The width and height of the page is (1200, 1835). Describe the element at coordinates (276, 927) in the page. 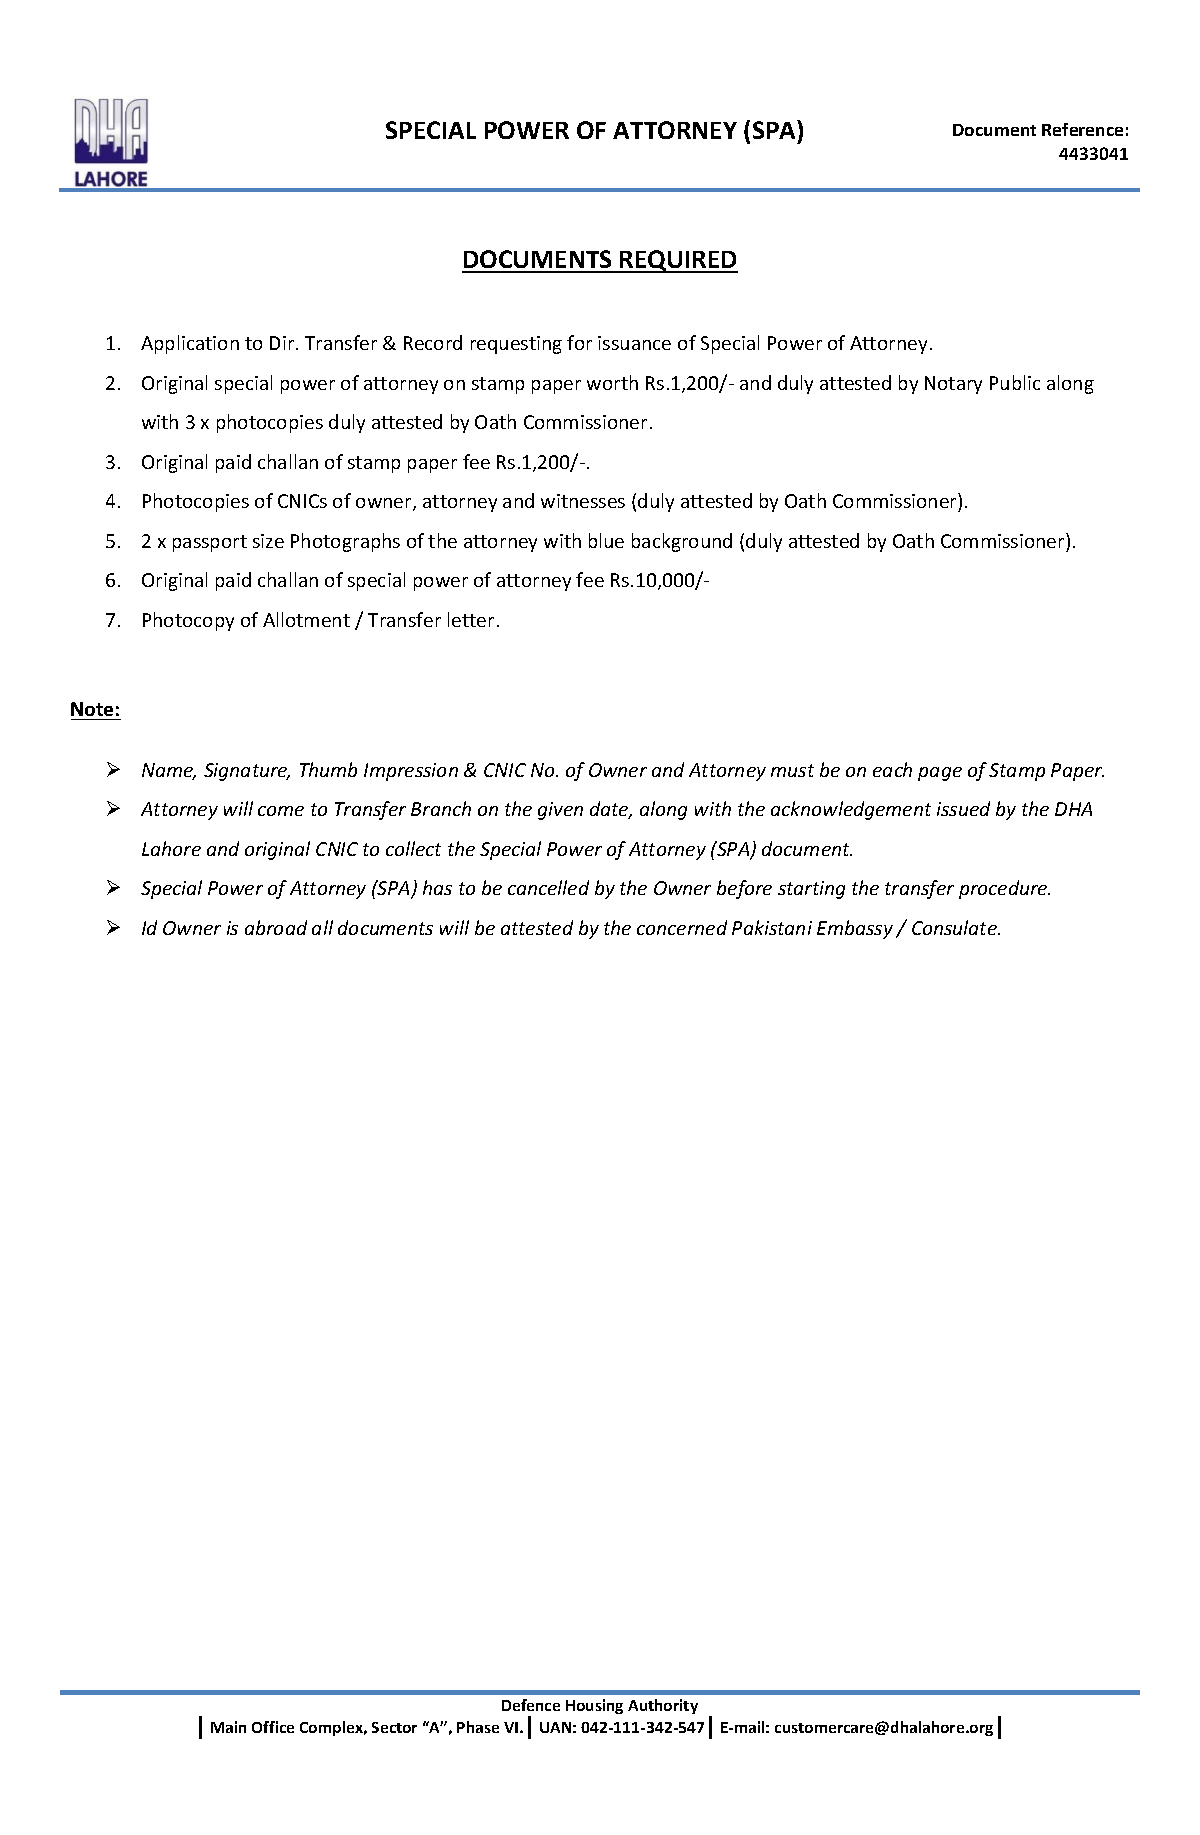

I see `abroad` at that location.
